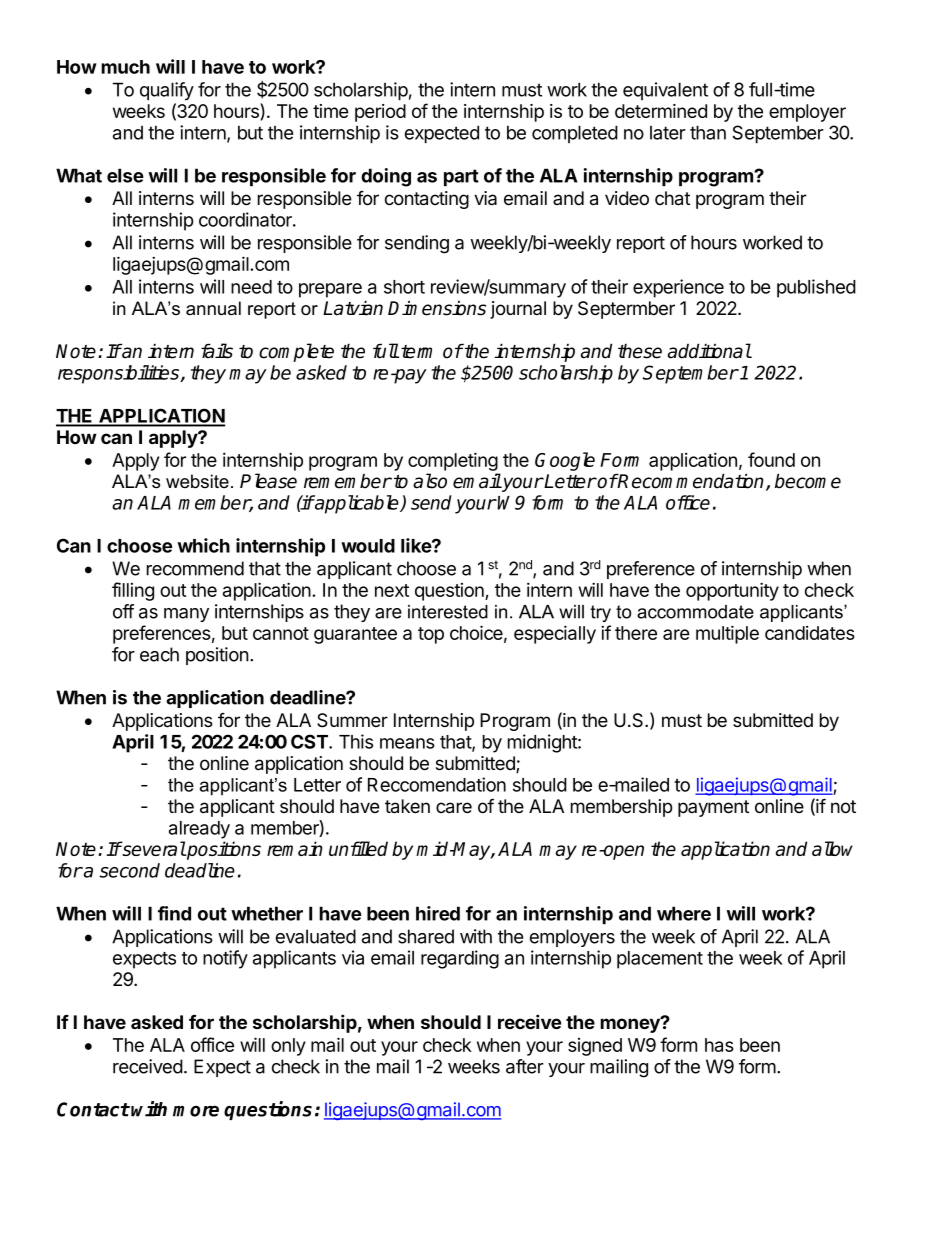  I want to click on after, so click(525, 1066).
